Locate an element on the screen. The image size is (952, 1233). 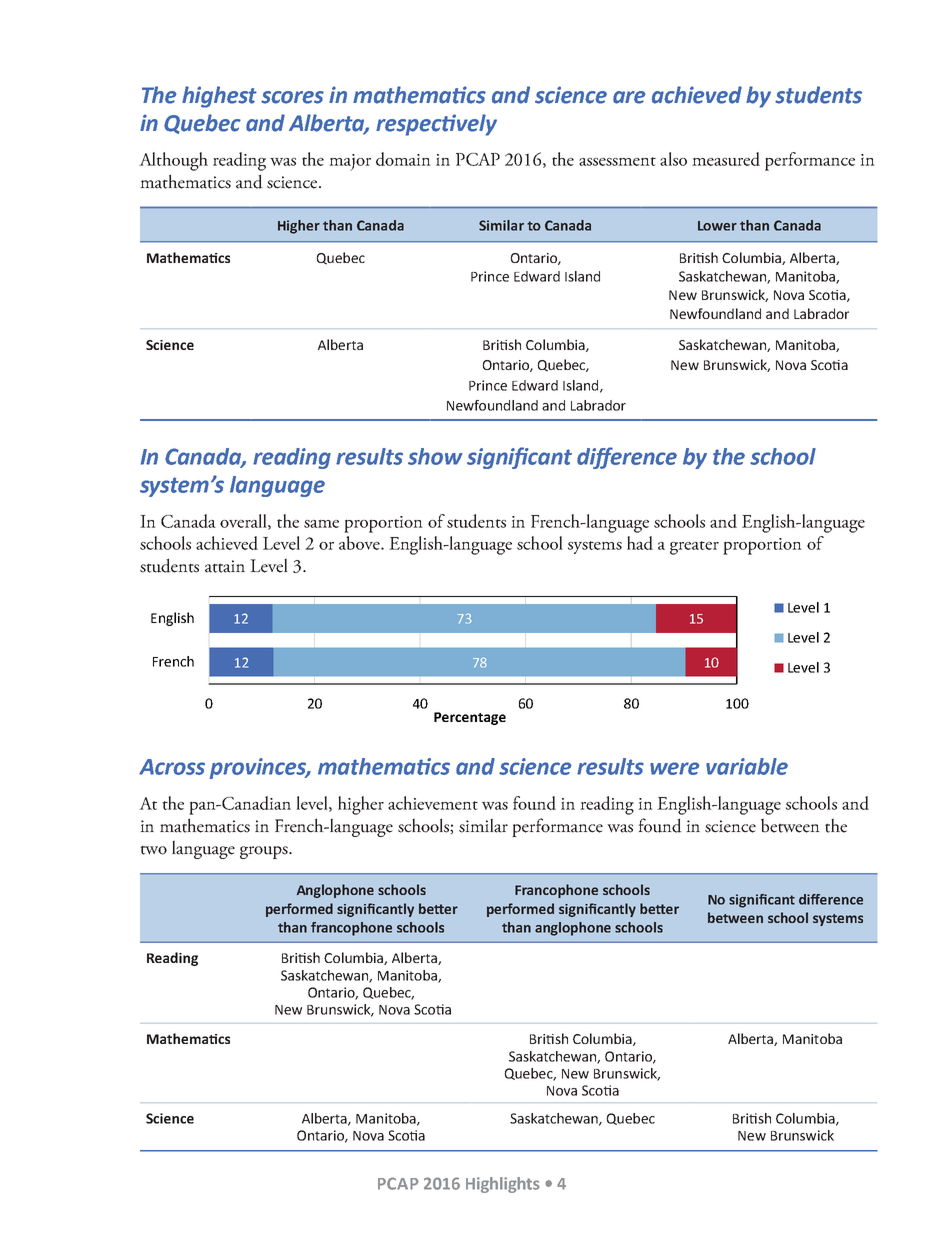
above is located at coordinates (360, 543).
